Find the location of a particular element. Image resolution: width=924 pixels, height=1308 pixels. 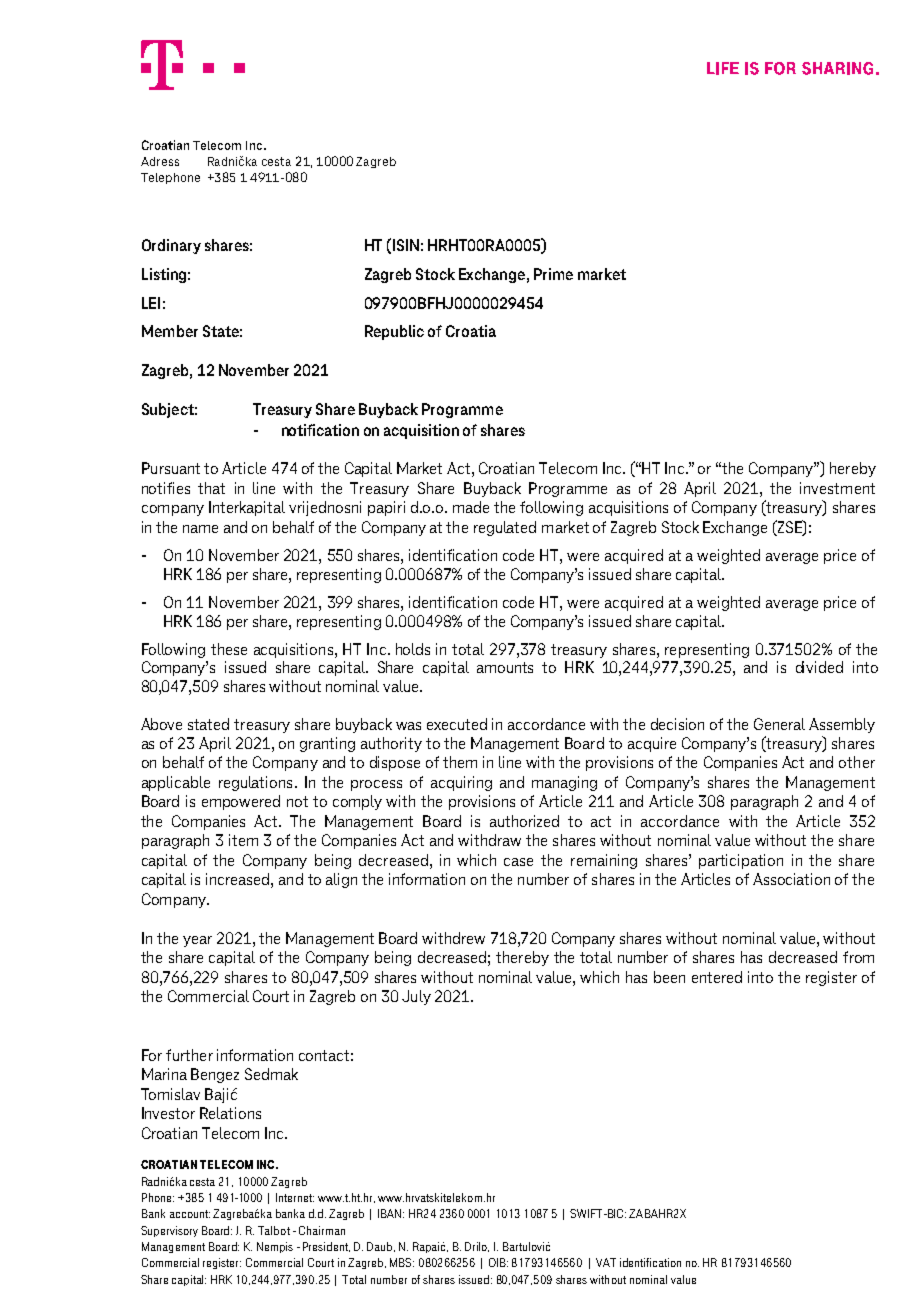

regulated is located at coordinates (505, 528).
